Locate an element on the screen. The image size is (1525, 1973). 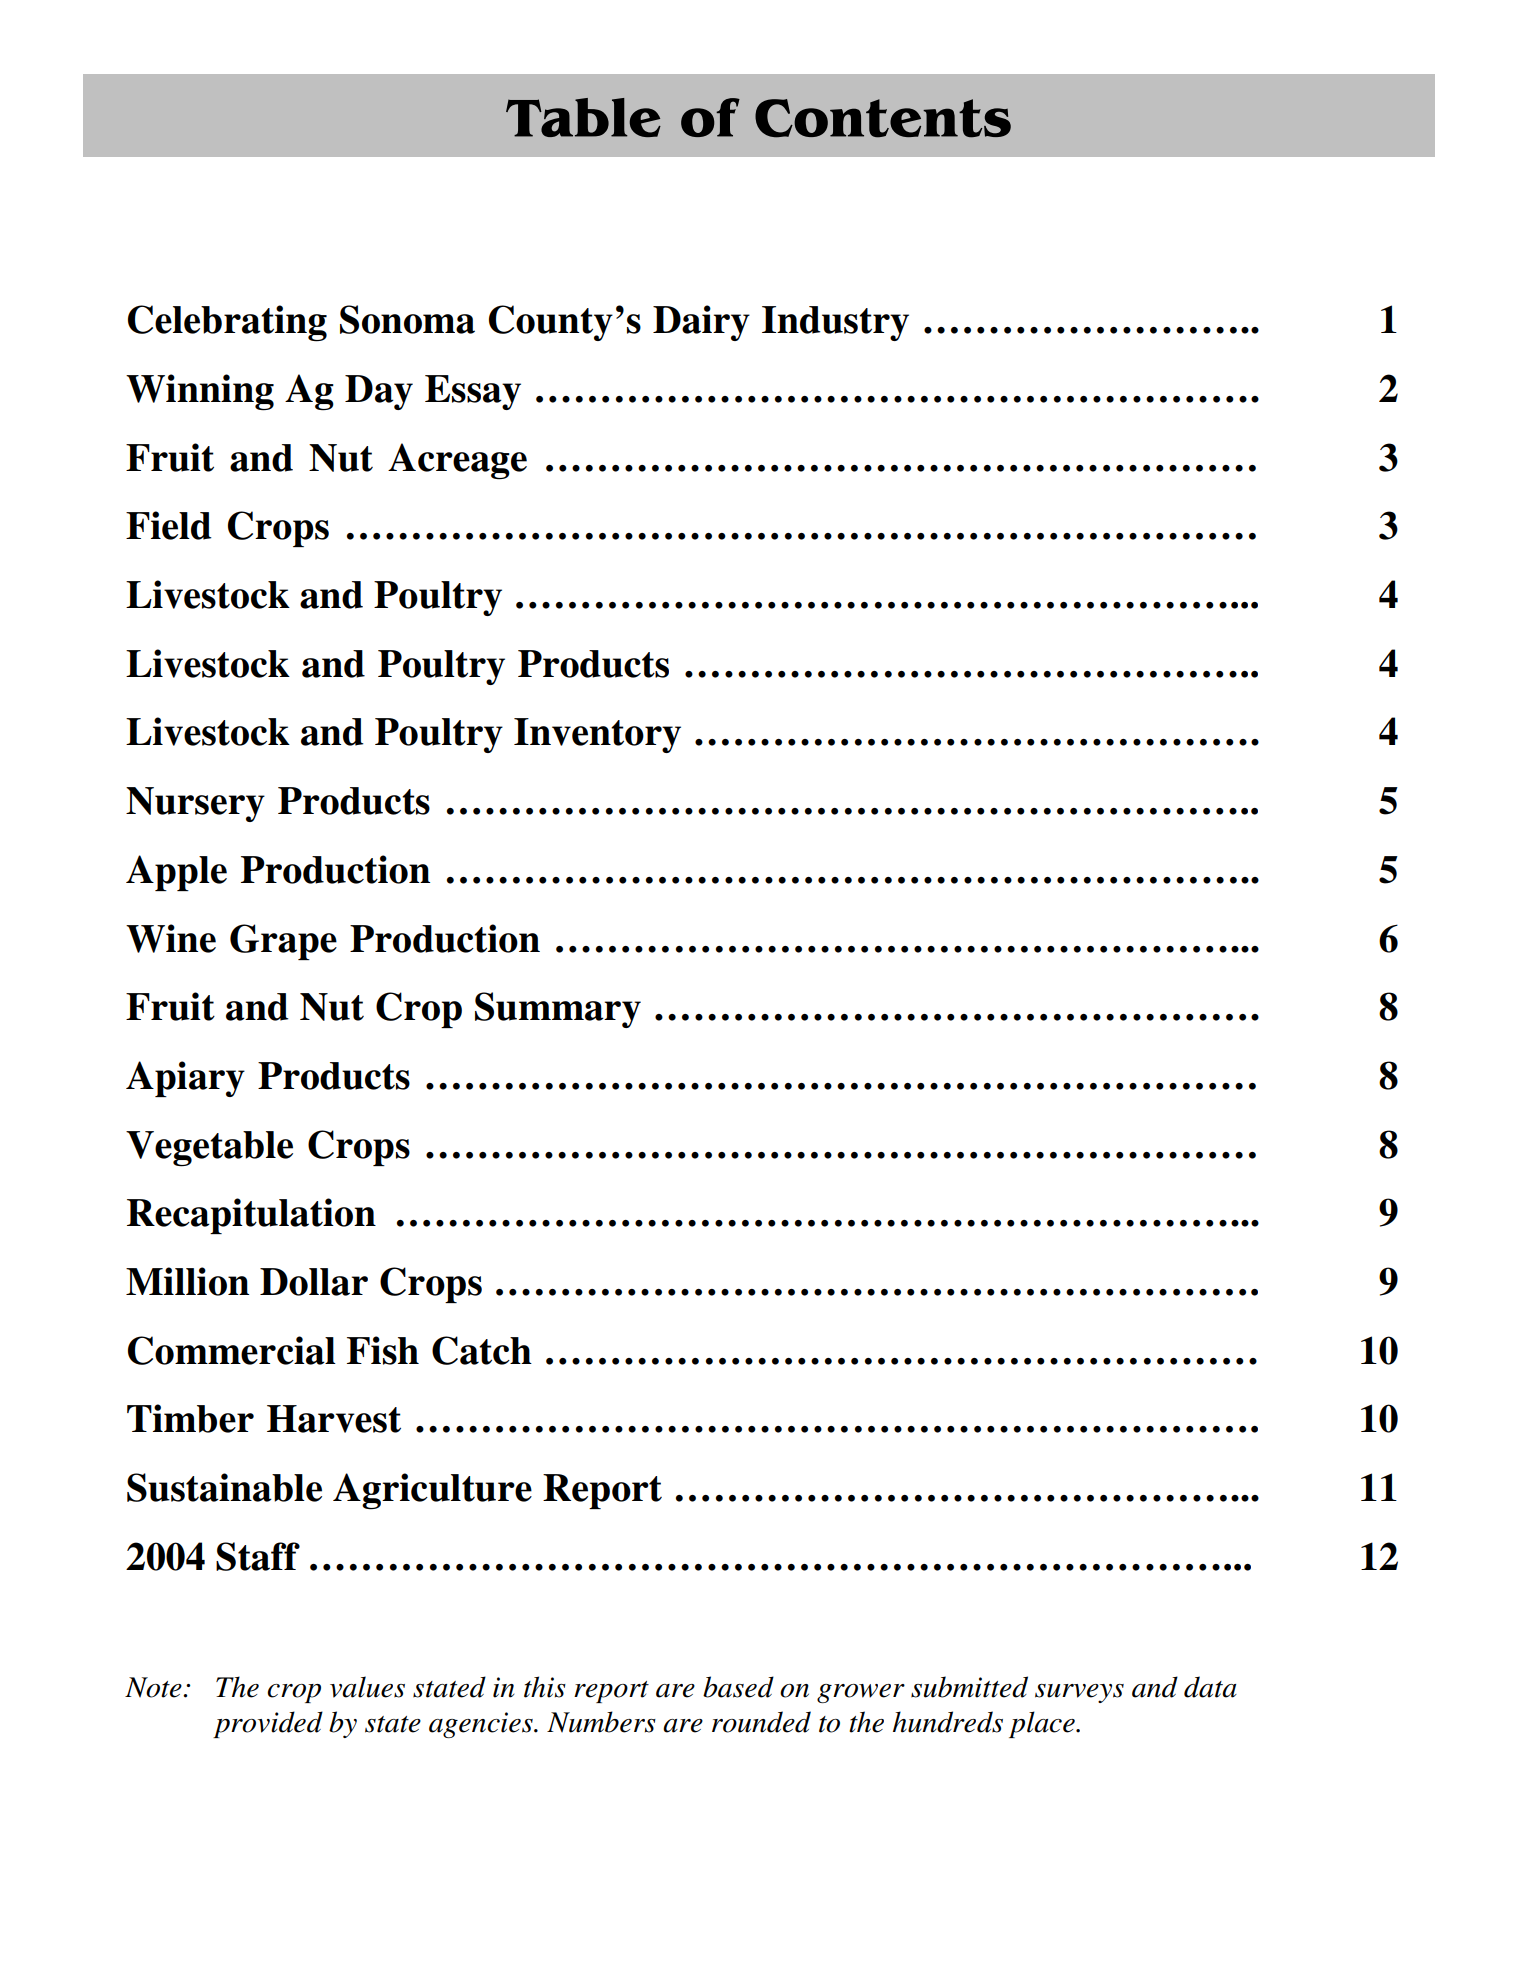
Dairy is located at coordinates (701, 323).
